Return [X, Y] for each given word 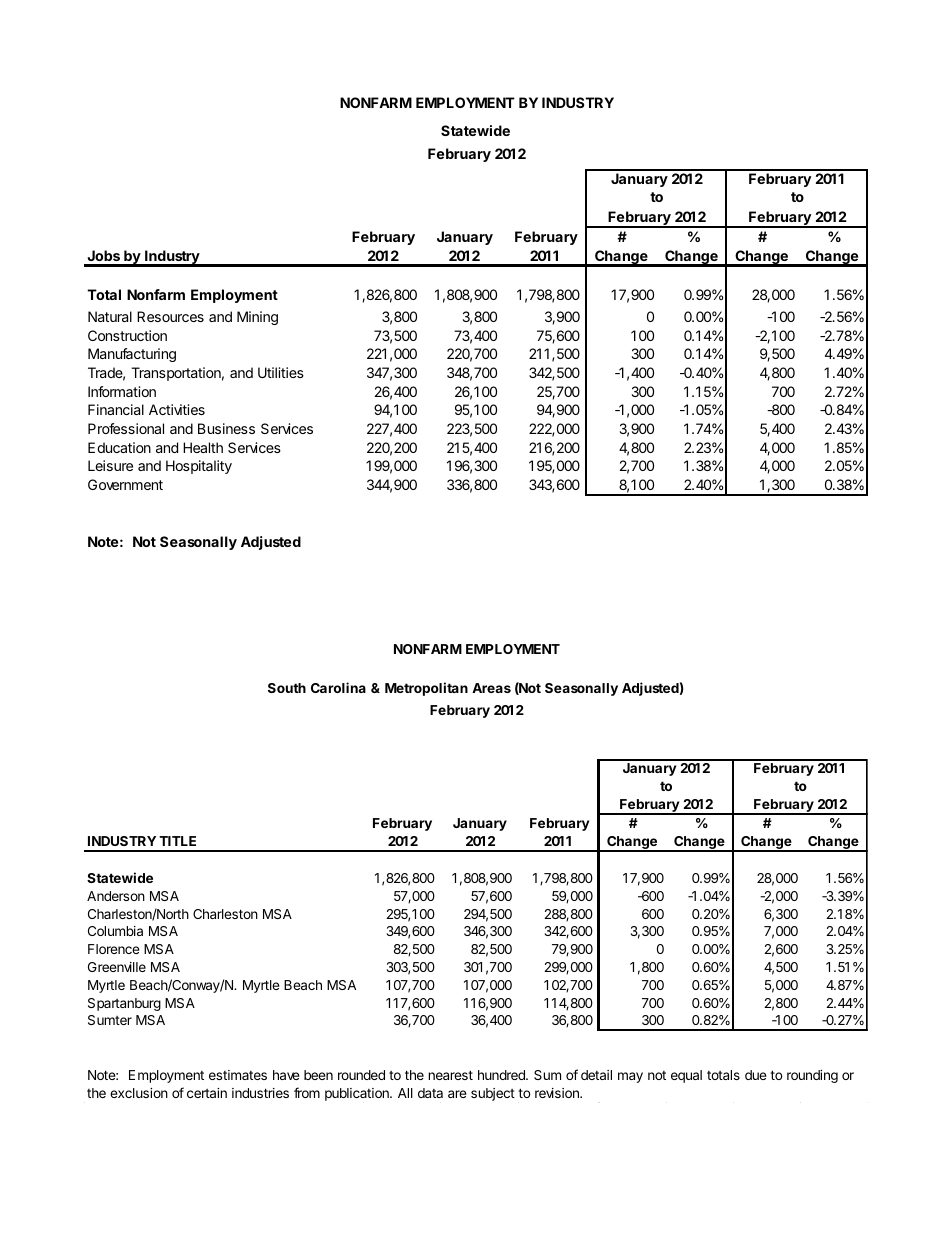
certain [207, 1093]
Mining [257, 318]
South [287, 688]
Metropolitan [426, 689]
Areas [491, 688]
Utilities [281, 372]
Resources [170, 316]
